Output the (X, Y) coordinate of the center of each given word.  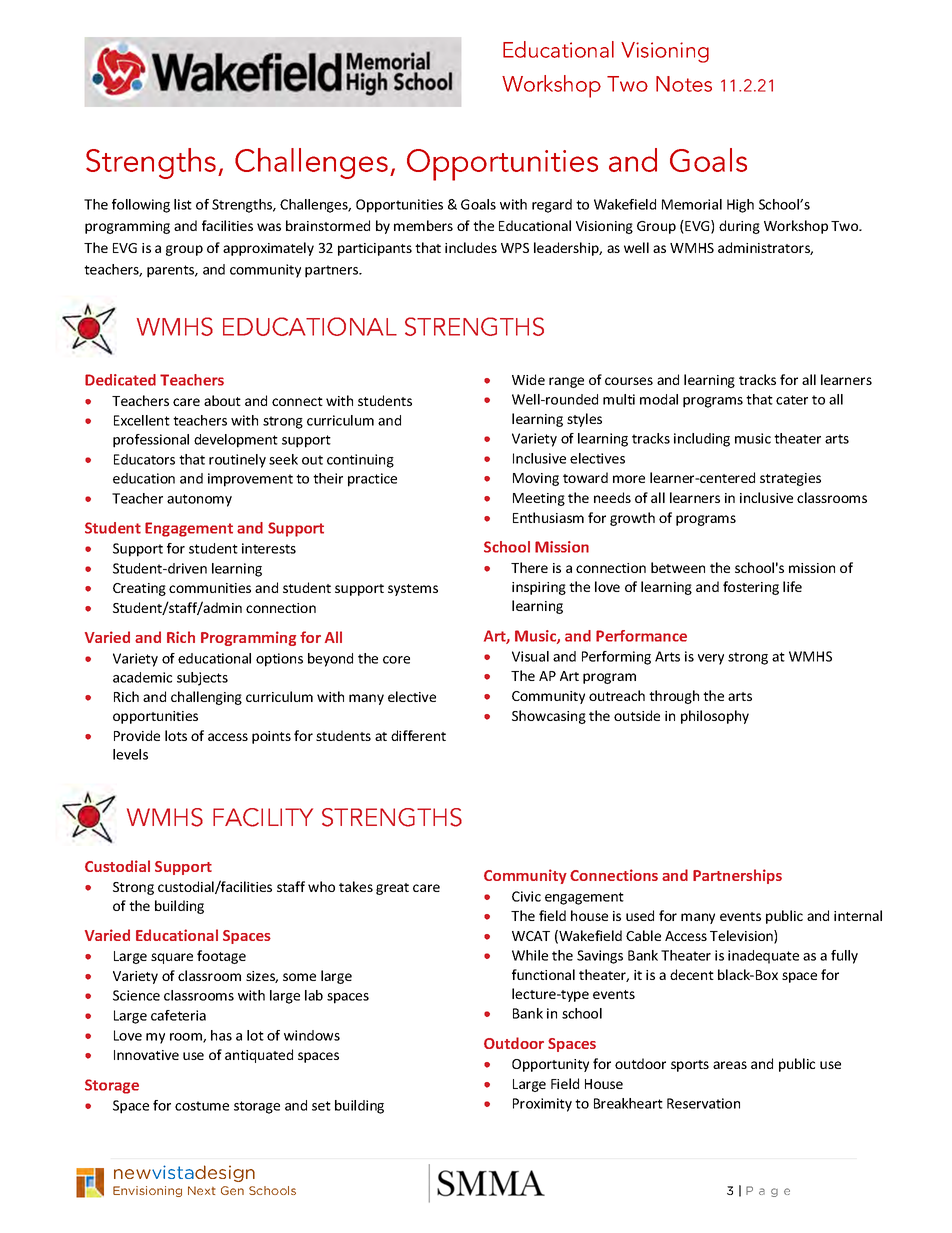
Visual (530, 656)
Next (202, 1190)
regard (552, 206)
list (183, 204)
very (711, 659)
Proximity (542, 1105)
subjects (202, 679)
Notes (684, 84)
